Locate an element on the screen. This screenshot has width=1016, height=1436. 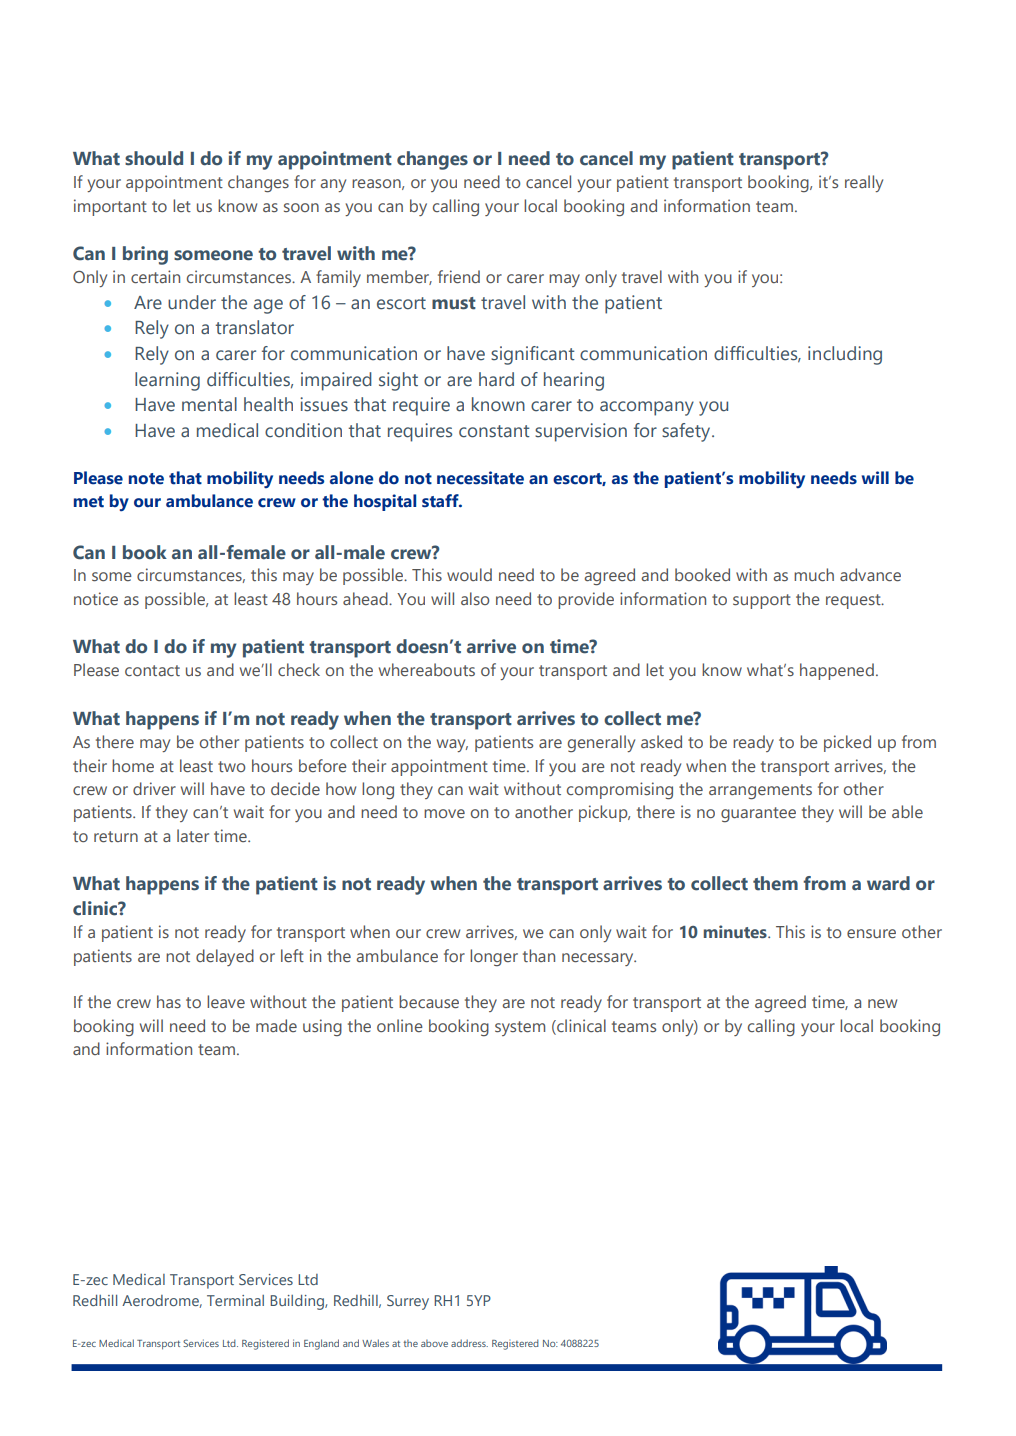
picked is located at coordinates (847, 743).
